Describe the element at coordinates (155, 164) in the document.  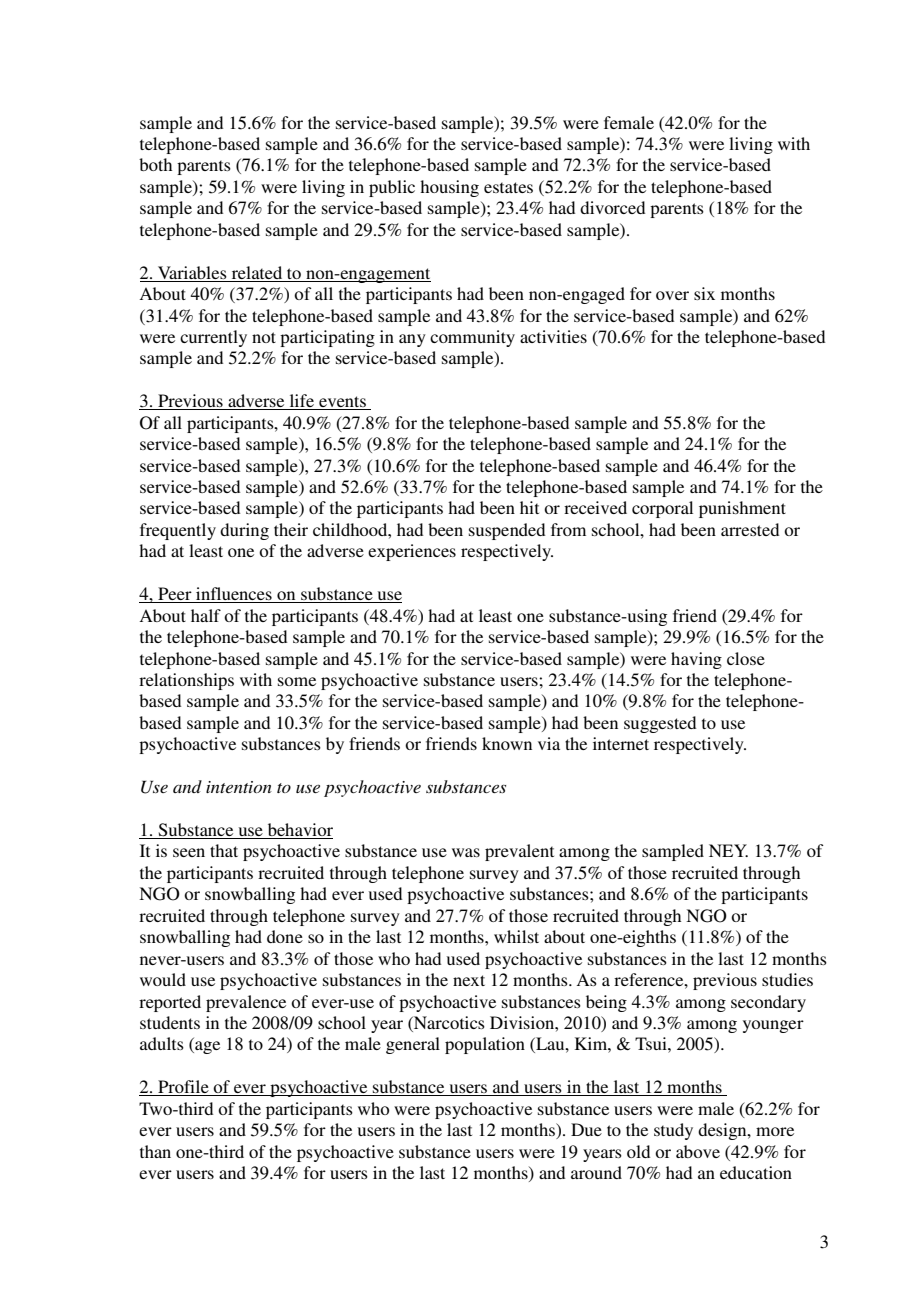
I see `both` at that location.
